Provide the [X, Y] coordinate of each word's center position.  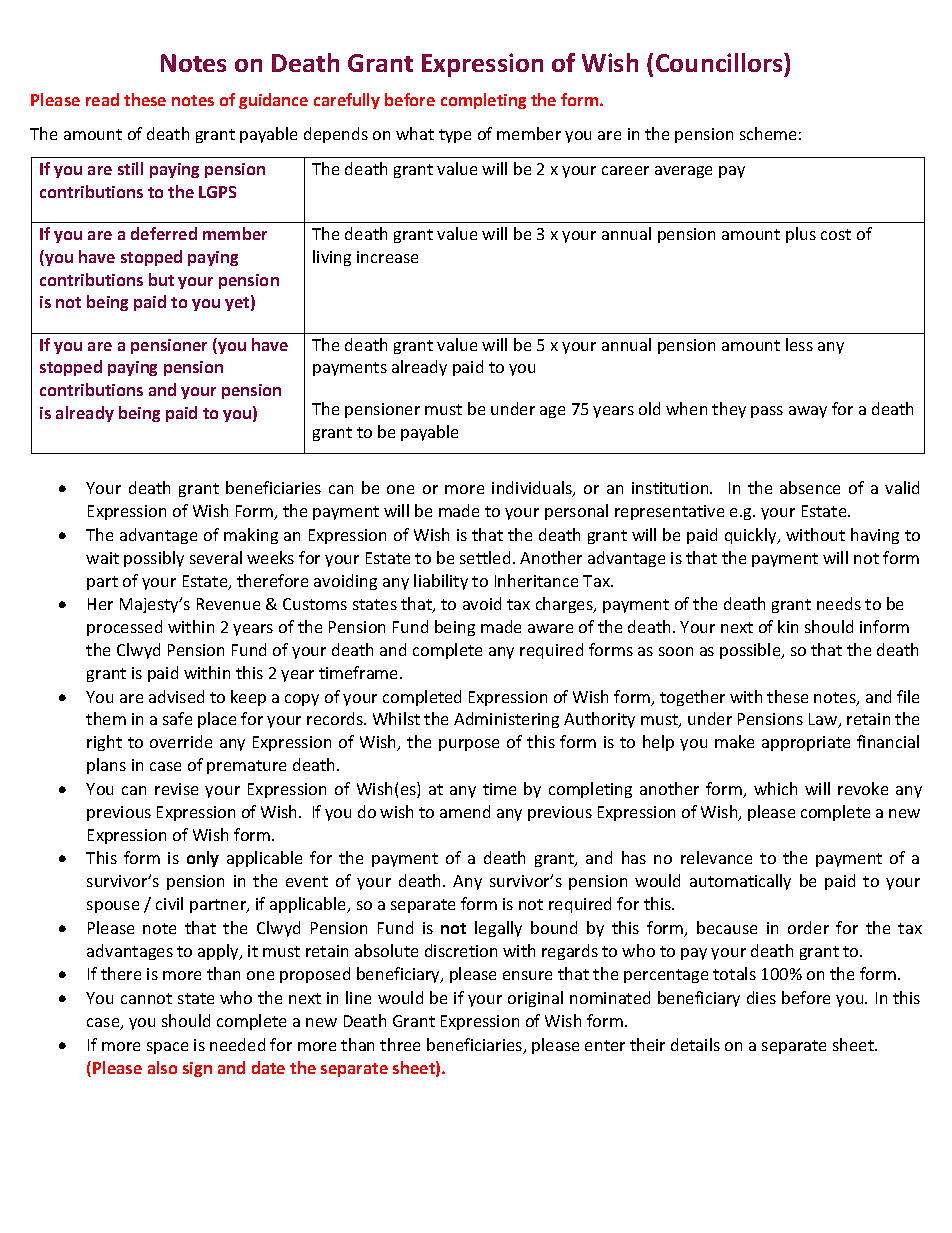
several [216, 557]
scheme [768, 133]
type [455, 136]
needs [839, 603]
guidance [273, 101]
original [535, 999]
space [167, 1048]
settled [485, 557]
